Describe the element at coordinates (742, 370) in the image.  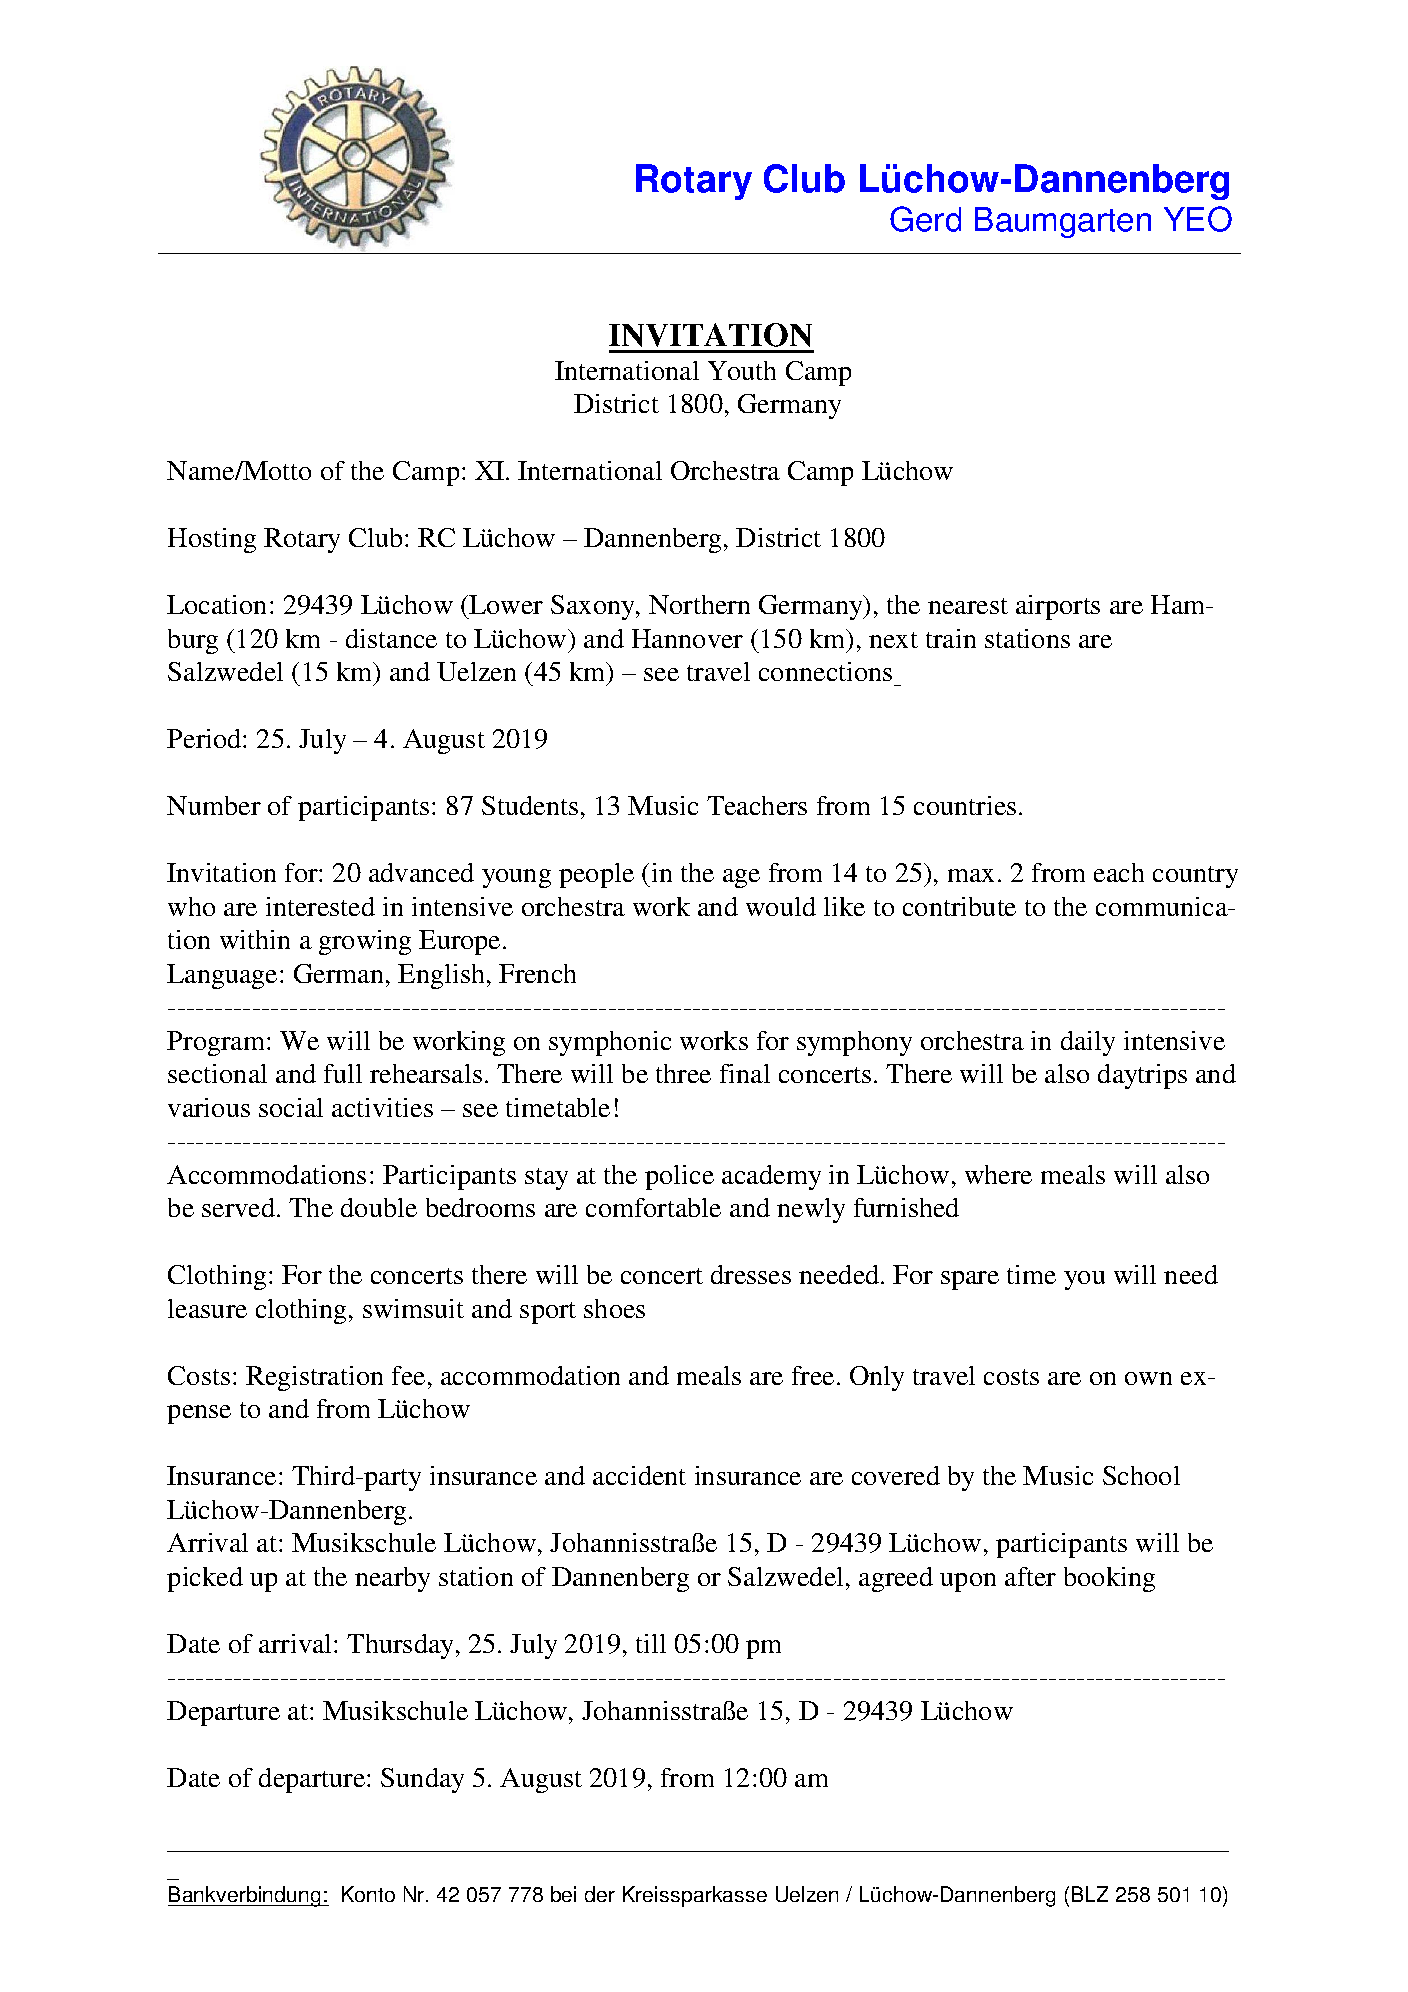
I see `Youth` at that location.
